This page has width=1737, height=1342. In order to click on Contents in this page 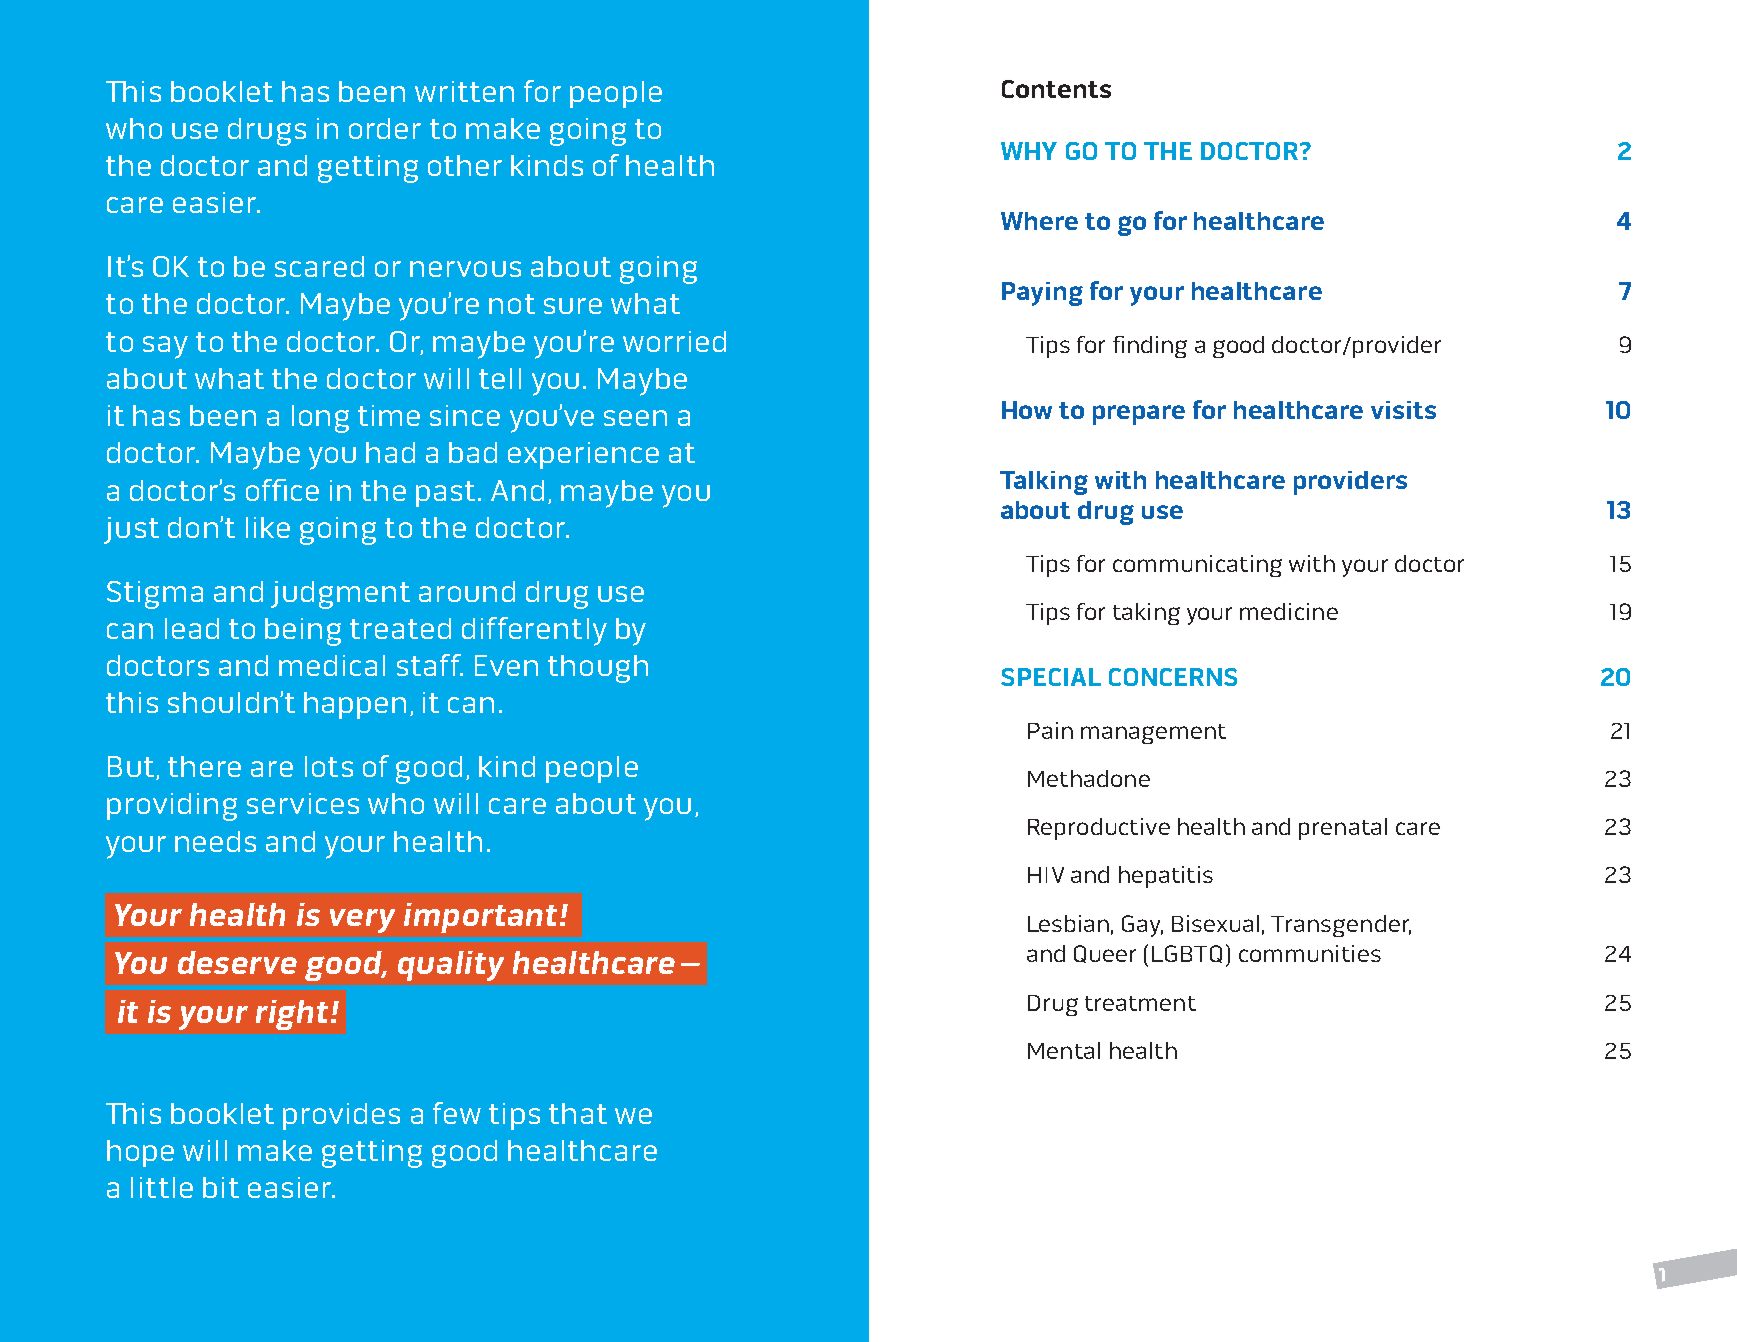, I will do `click(1056, 89)`.
